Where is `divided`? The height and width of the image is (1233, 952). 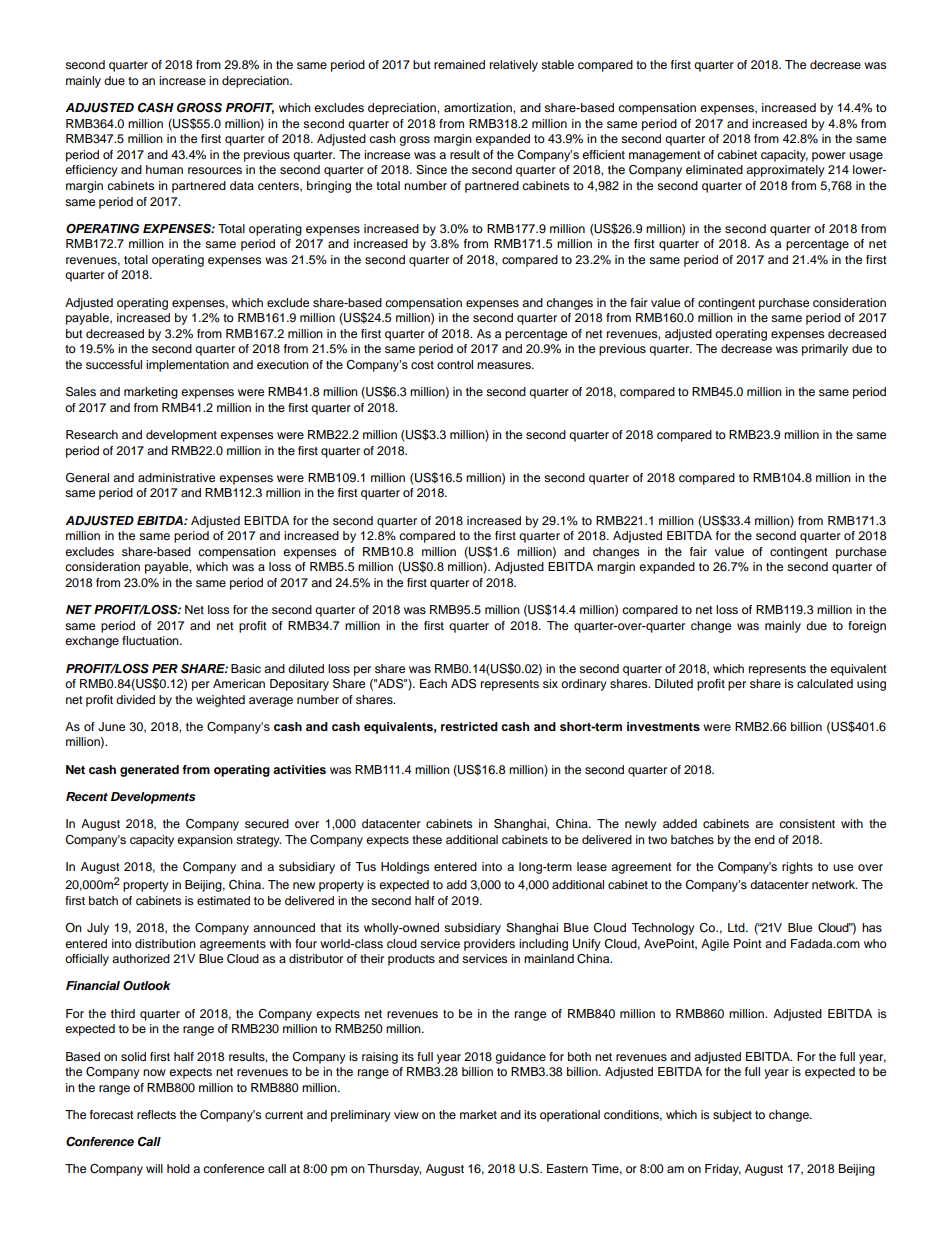 divided is located at coordinates (135, 699).
